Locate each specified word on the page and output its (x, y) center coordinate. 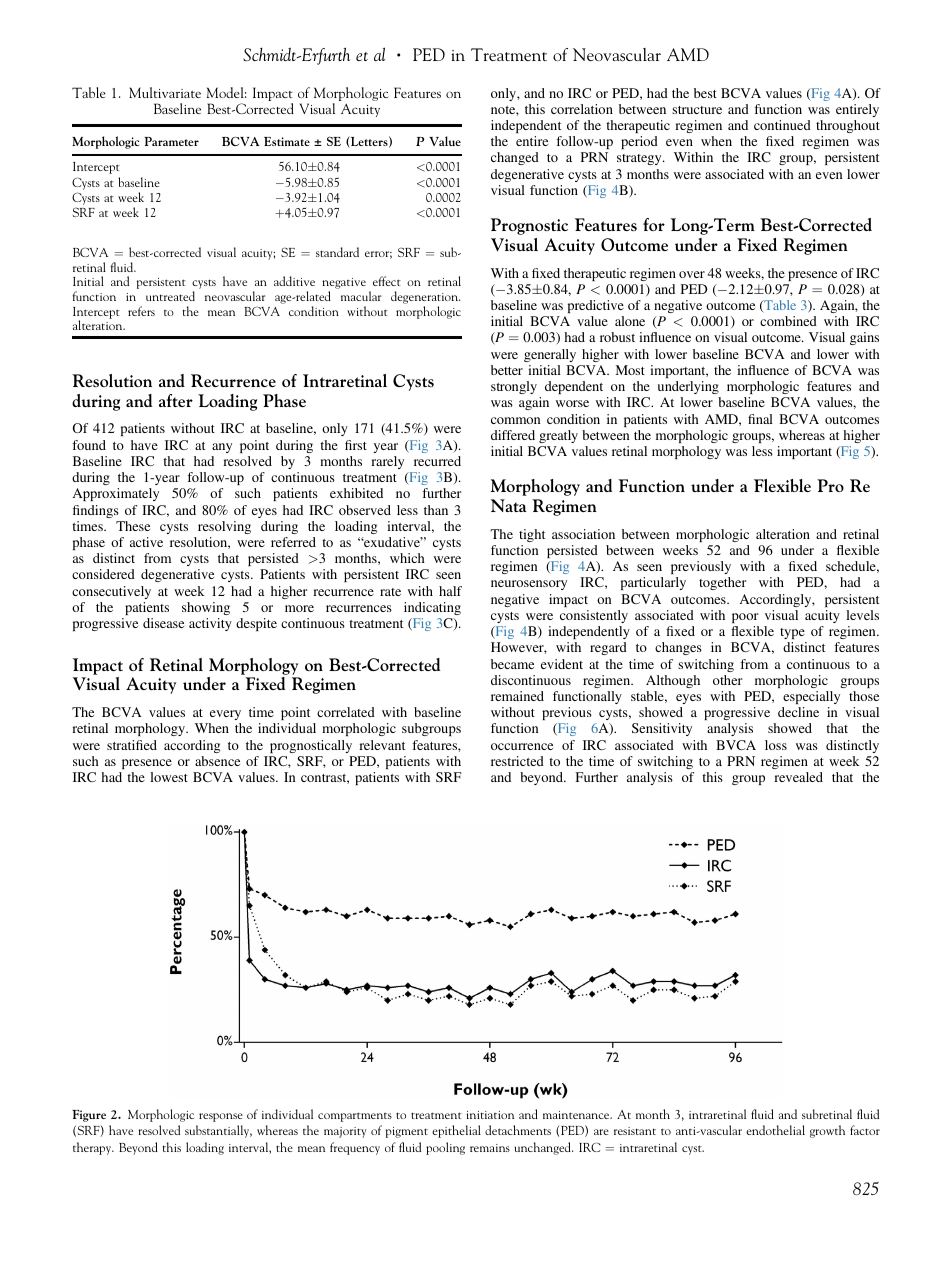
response (221, 1117)
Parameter (171, 141)
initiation (490, 1115)
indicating (432, 608)
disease (163, 623)
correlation (582, 109)
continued (782, 125)
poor (745, 618)
